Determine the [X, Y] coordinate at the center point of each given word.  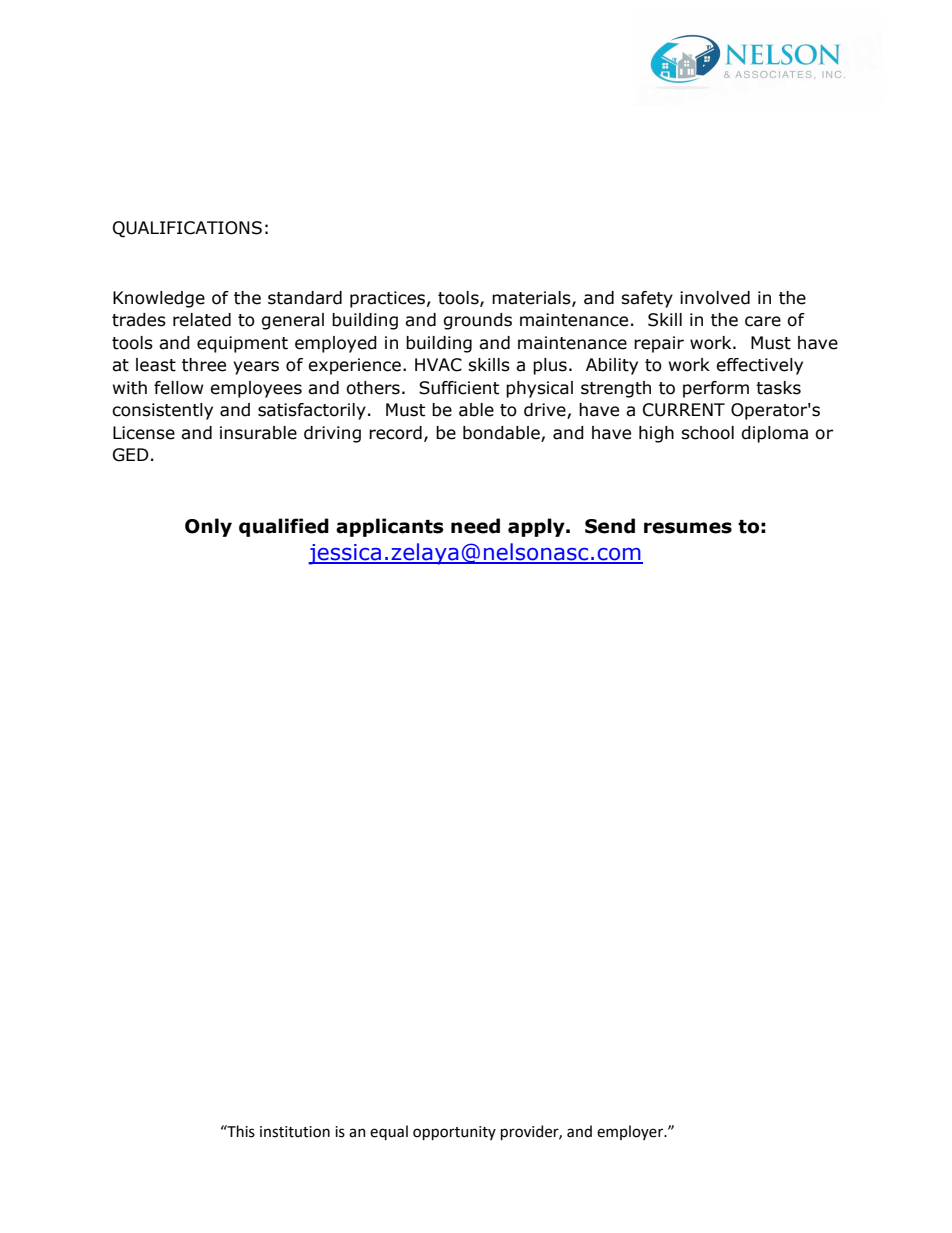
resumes [688, 528]
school [707, 433]
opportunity [454, 1133]
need [475, 526]
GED [131, 455]
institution [295, 1132]
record [395, 433]
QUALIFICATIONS [187, 229]
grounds [477, 321]
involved [715, 298]
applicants [390, 527]
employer [631, 1132]
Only [208, 527]
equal [389, 1132]
